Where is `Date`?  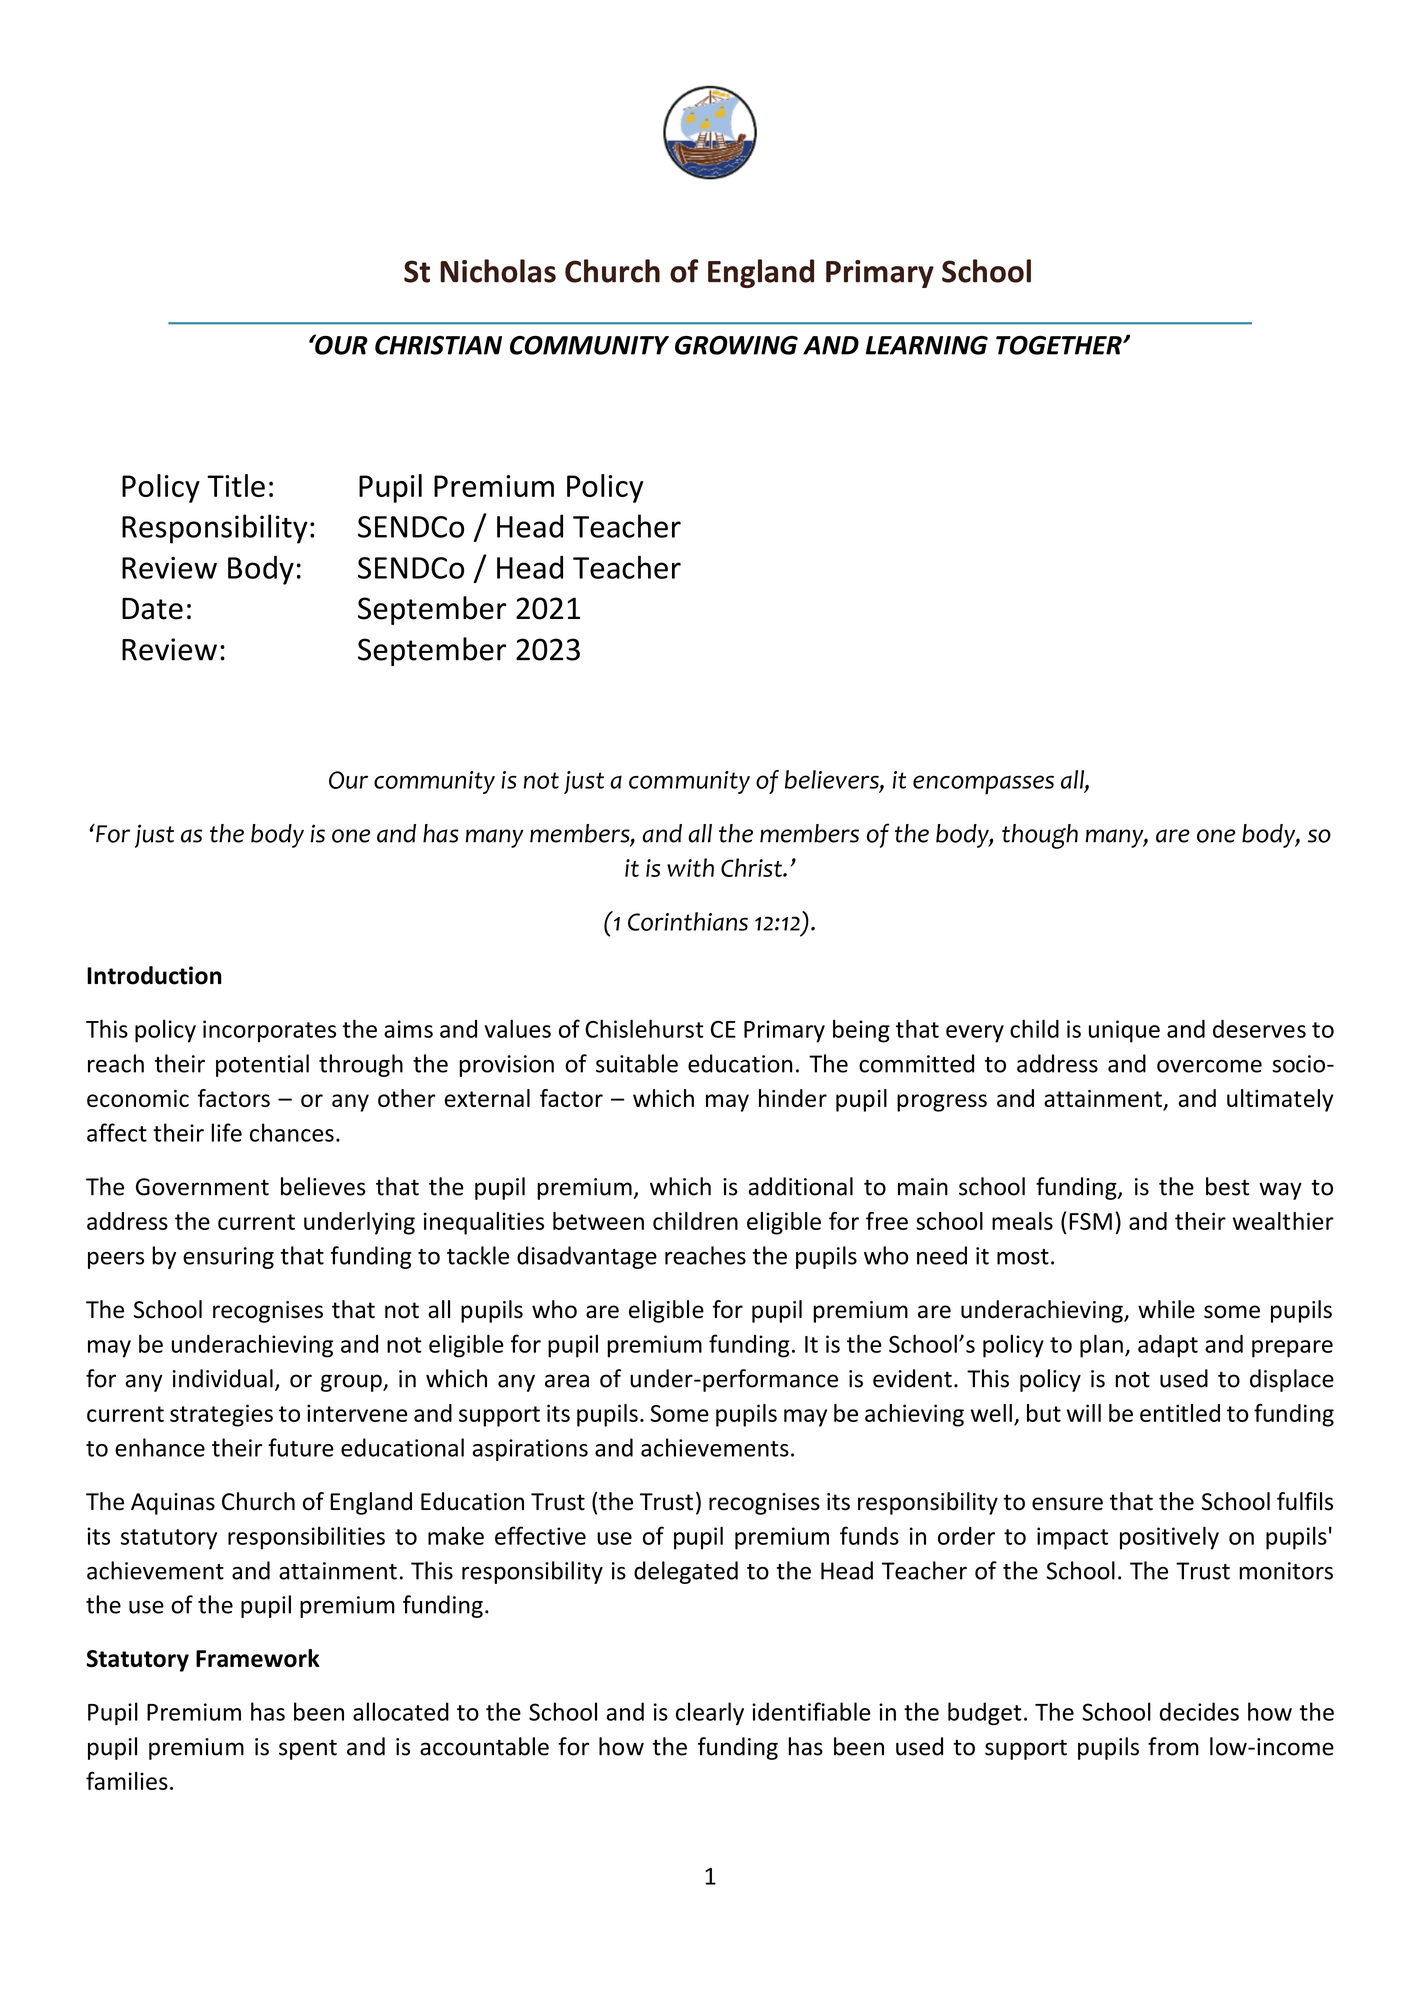 Date is located at coordinates (152, 609).
